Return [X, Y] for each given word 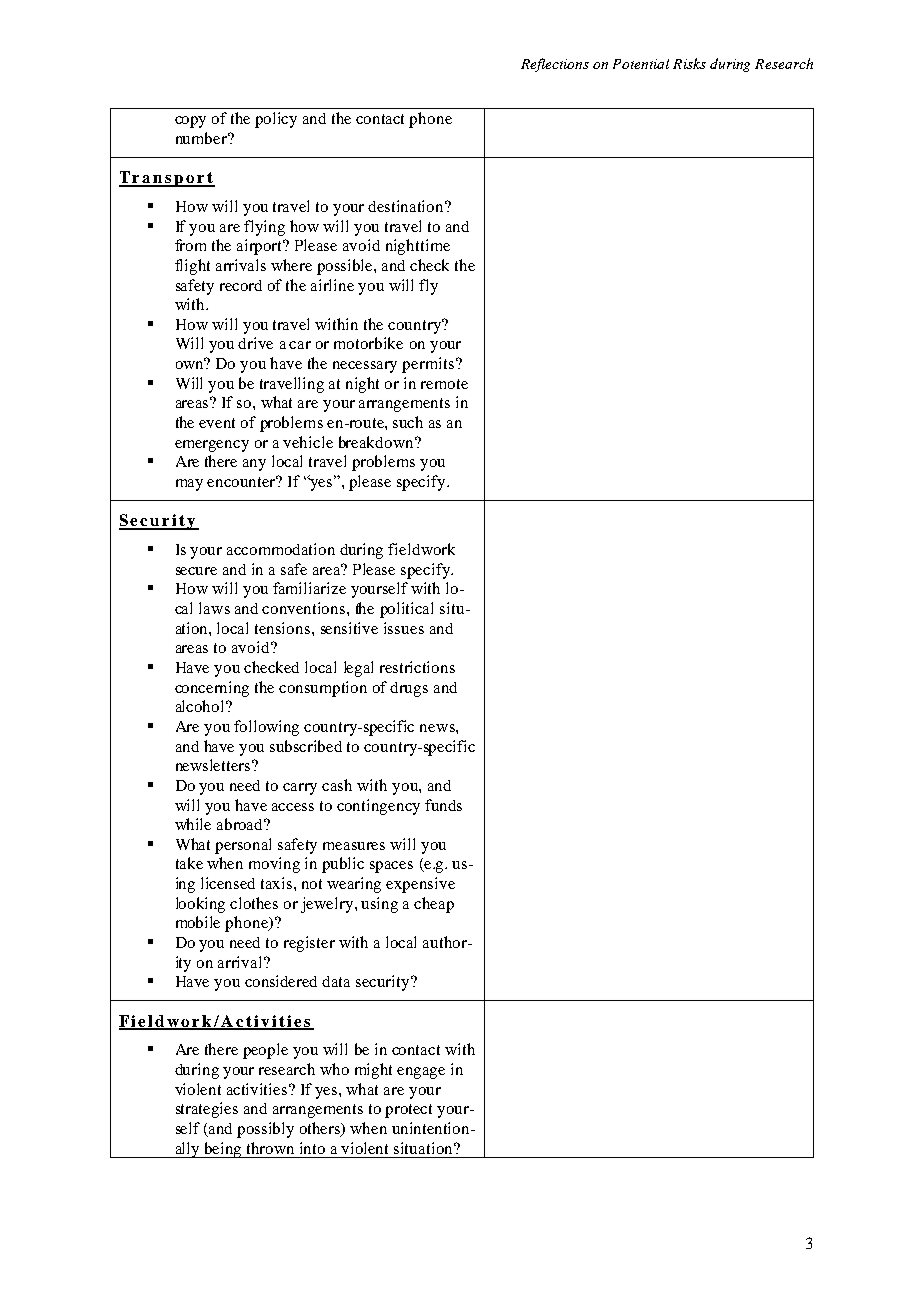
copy [190, 122]
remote [444, 384]
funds [443, 805]
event [217, 423]
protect [408, 1111]
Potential [641, 64]
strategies [207, 1110]
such [408, 422]
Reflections [555, 65]
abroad [241, 824]
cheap [434, 905]
